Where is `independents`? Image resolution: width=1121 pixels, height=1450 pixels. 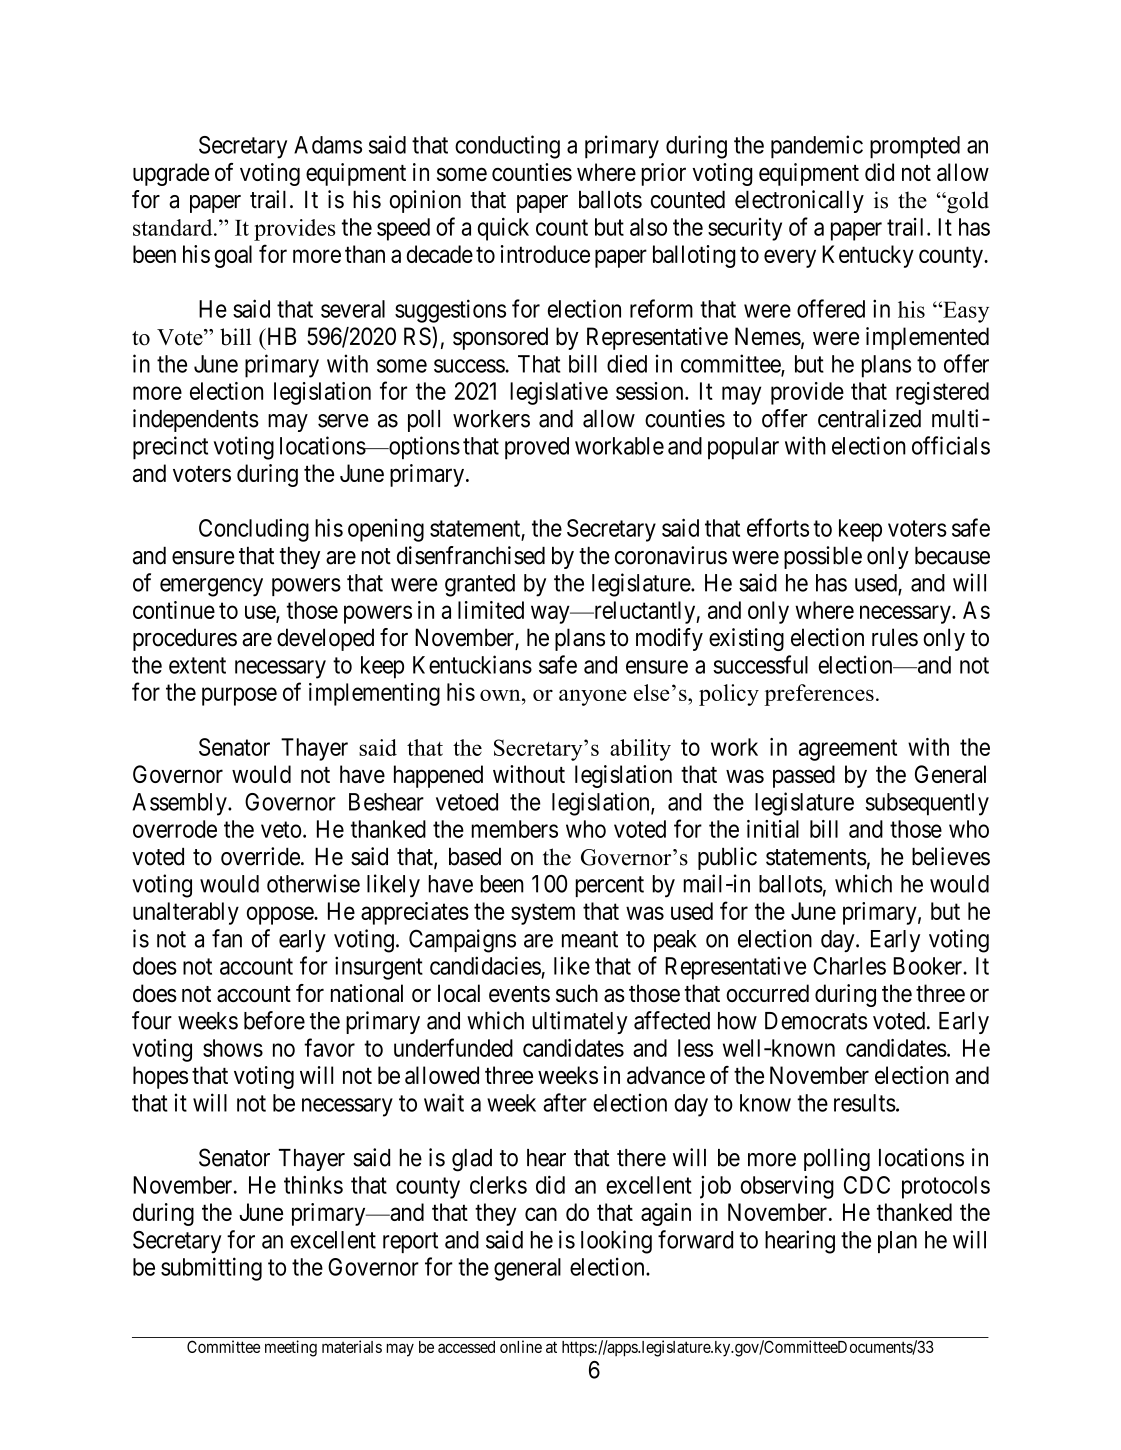 independents is located at coordinates (196, 420).
